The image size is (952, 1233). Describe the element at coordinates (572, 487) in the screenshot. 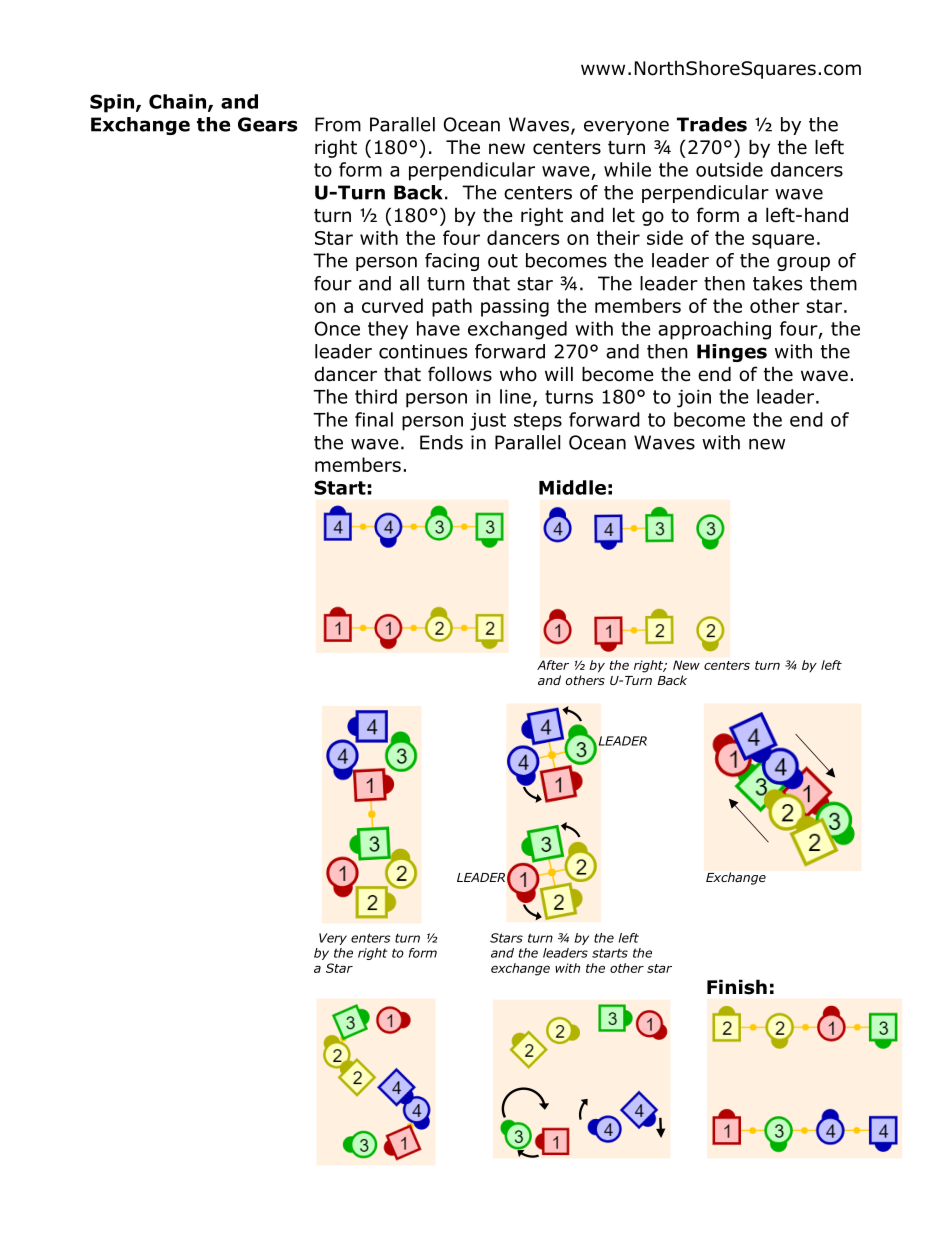

I see `Middle` at that location.
